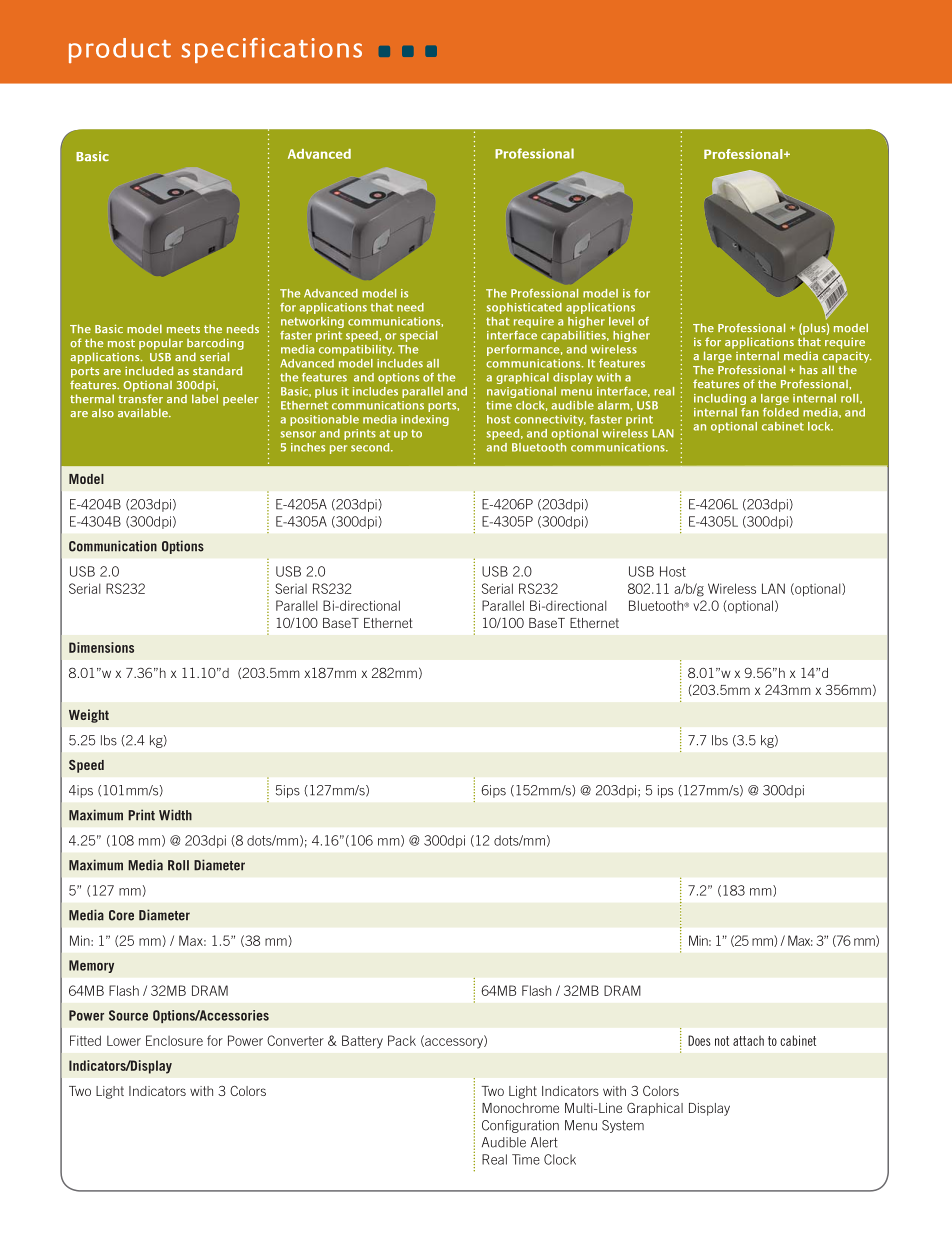  I want to click on second, so click(371, 447).
